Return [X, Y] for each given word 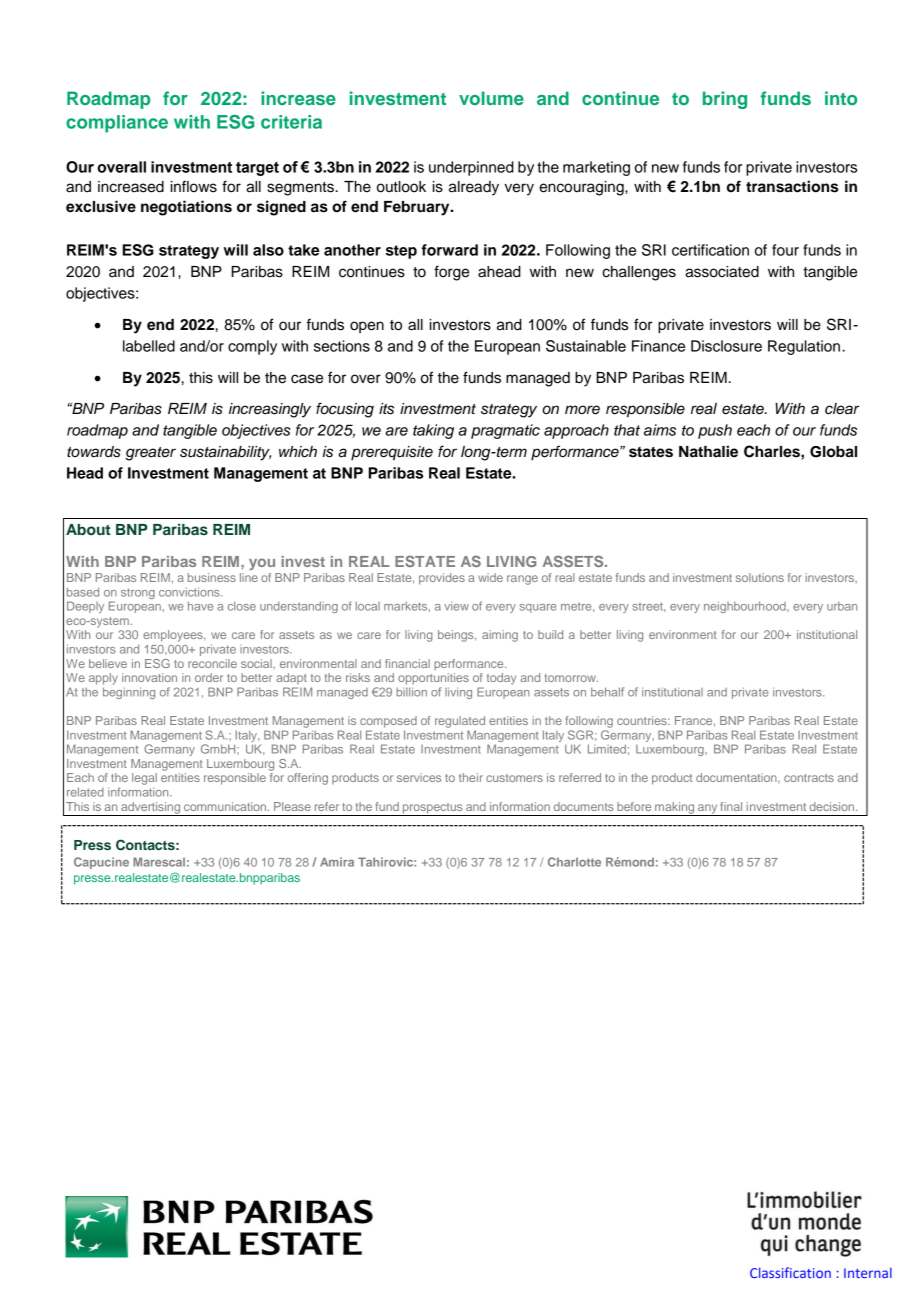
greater [151, 454]
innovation [149, 677]
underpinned [471, 168]
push [715, 431]
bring [725, 100]
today [501, 679]
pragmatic [505, 431]
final [731, 806]
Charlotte [574, 862]
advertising [151, 809]
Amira [337, 862]
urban [842, 606]
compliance [117, 124]
